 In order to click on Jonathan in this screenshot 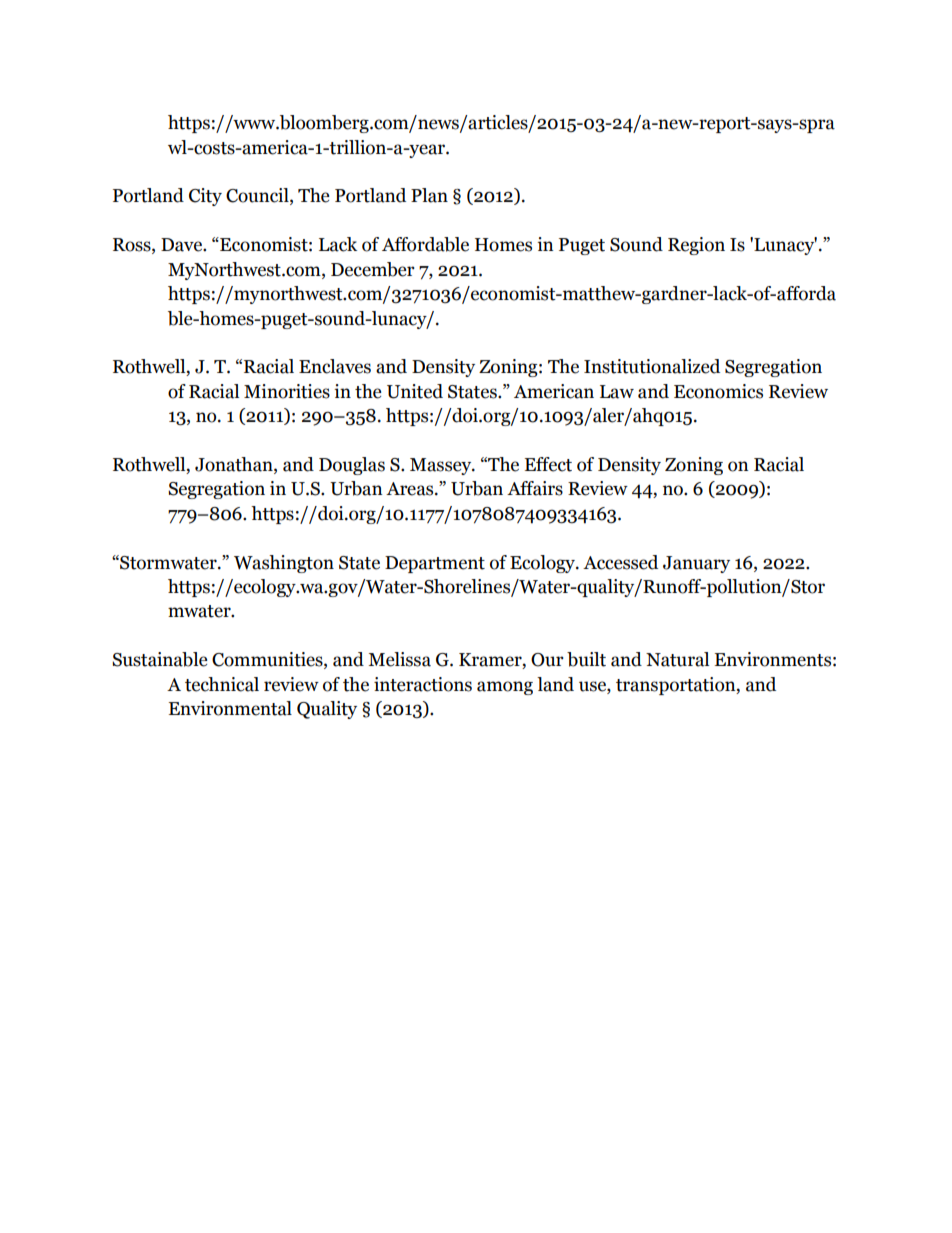, I will do `click(235, 465)`.
